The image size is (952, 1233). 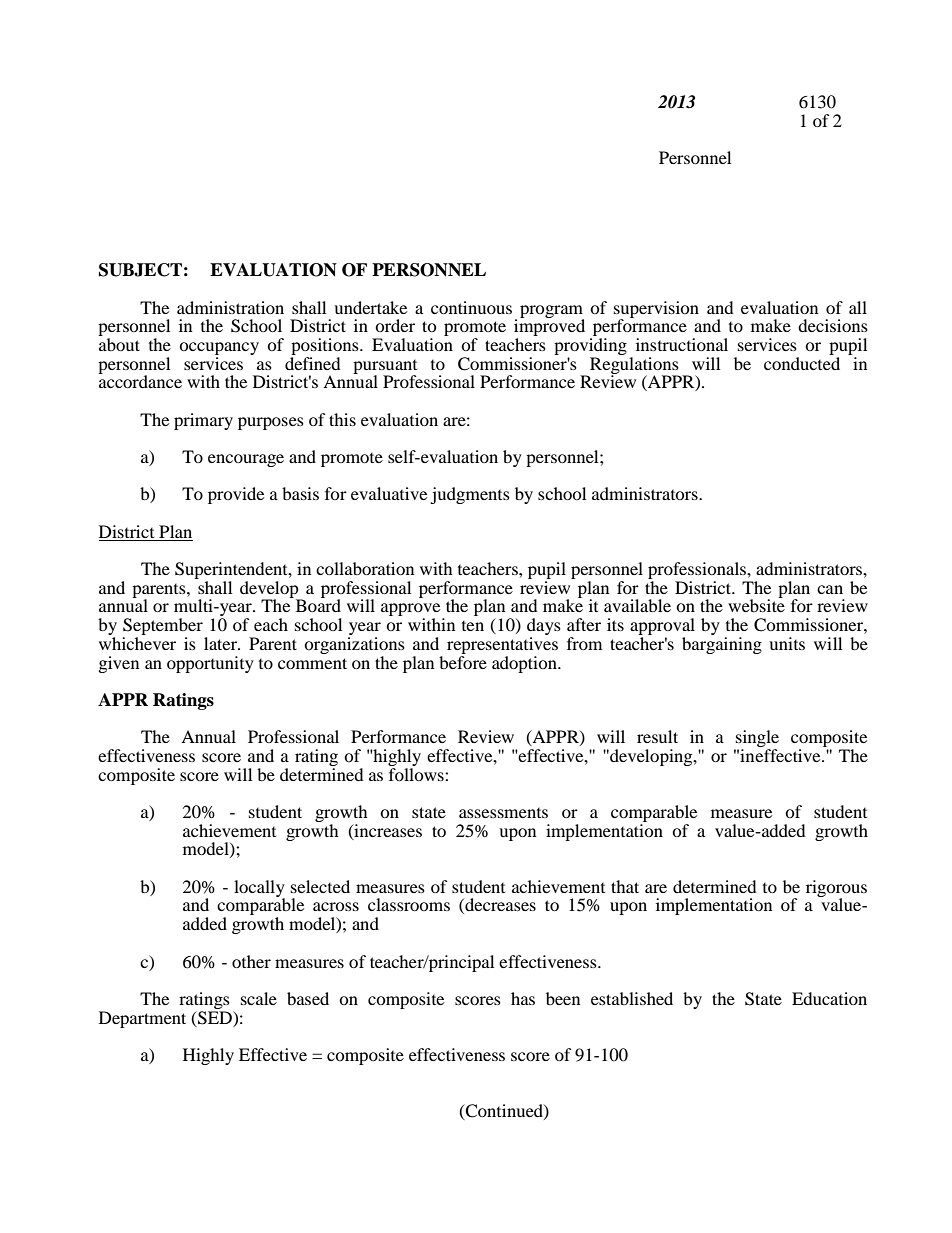 What do you see at coordinates (236, 495) in the page?
I see `provide` at bounding box center [236, 495].
